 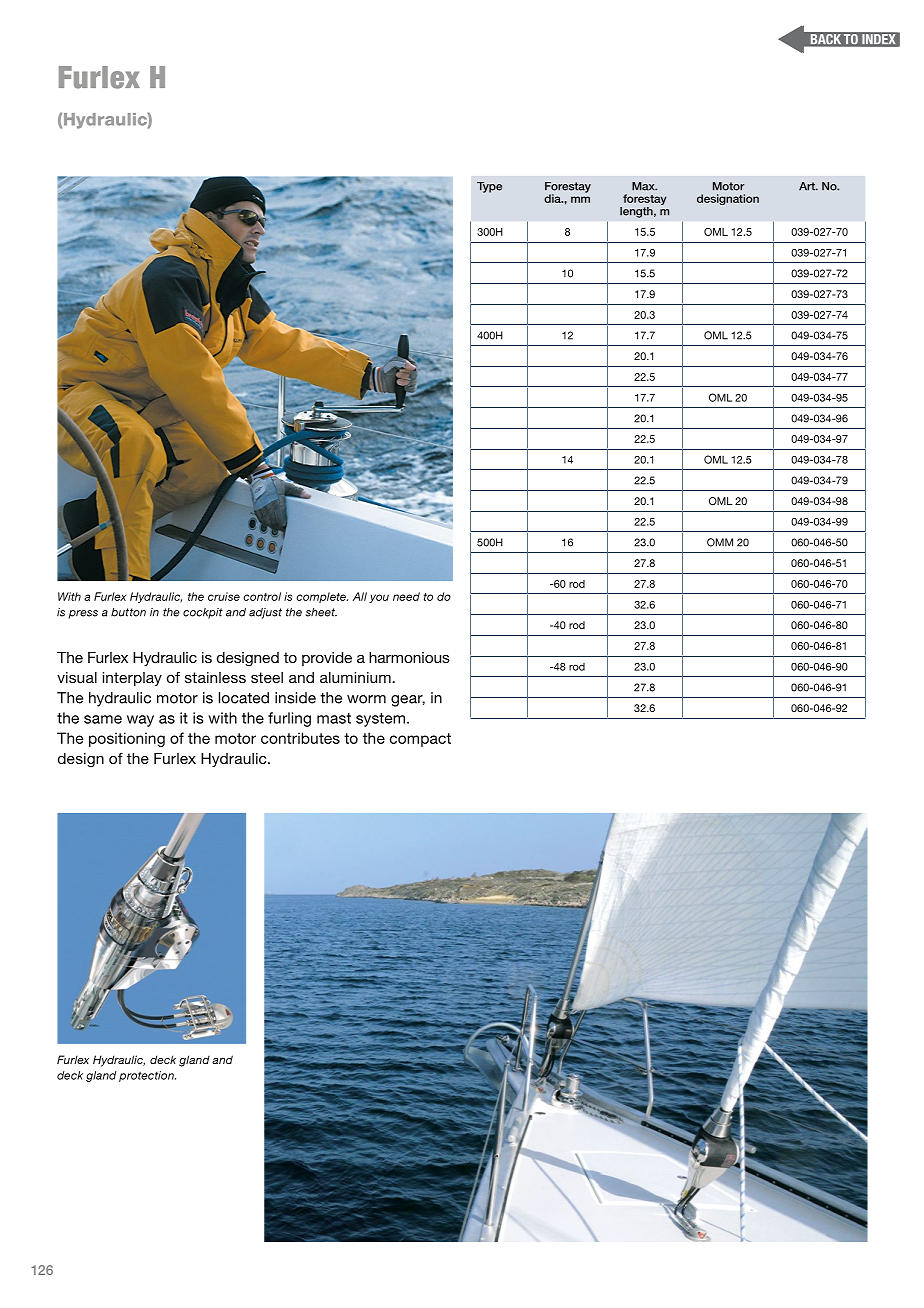 I want to click on need, so click(x=406, y=596).
